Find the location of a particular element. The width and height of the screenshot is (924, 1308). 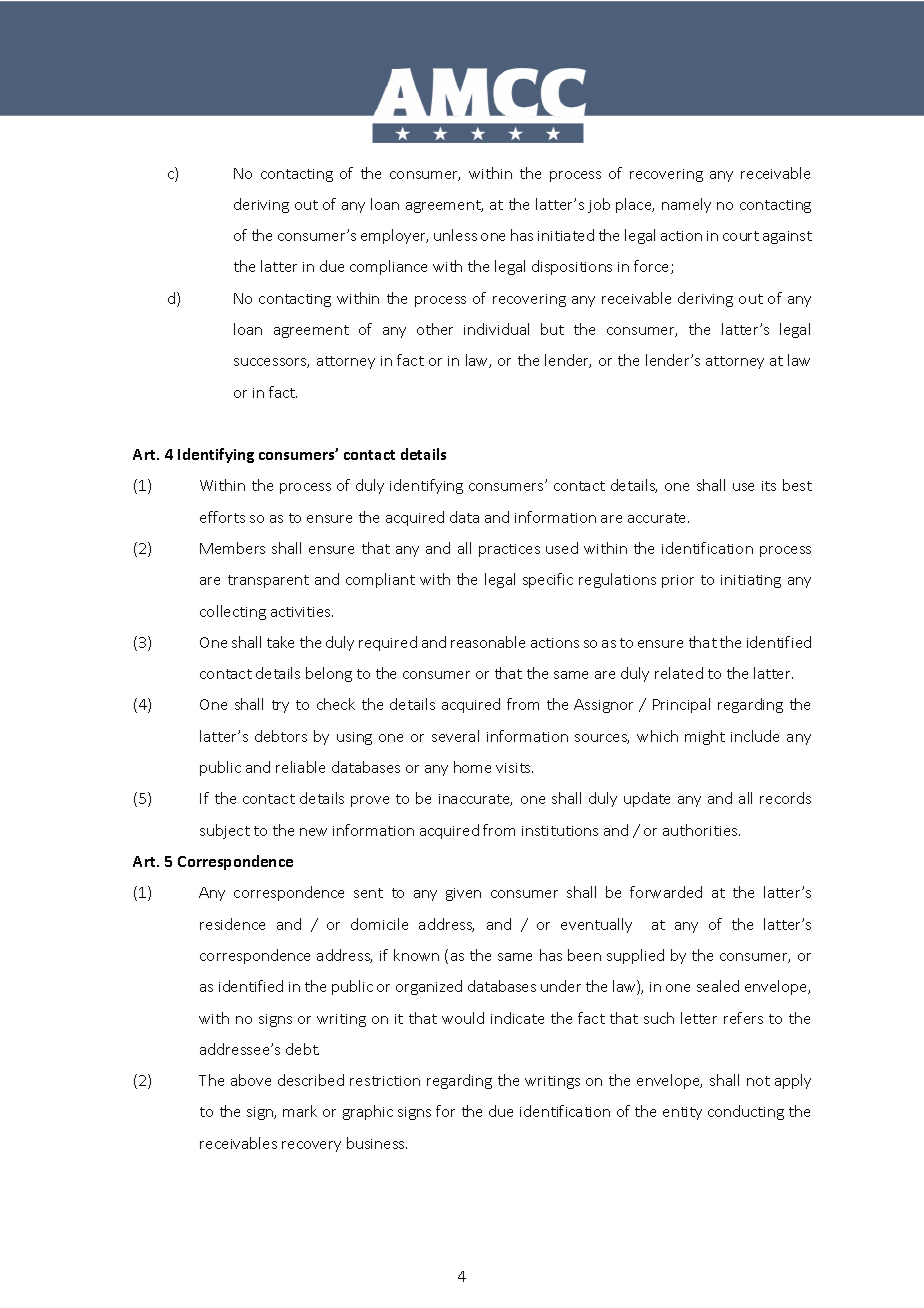

employer is located at coordinates (394, 236).
